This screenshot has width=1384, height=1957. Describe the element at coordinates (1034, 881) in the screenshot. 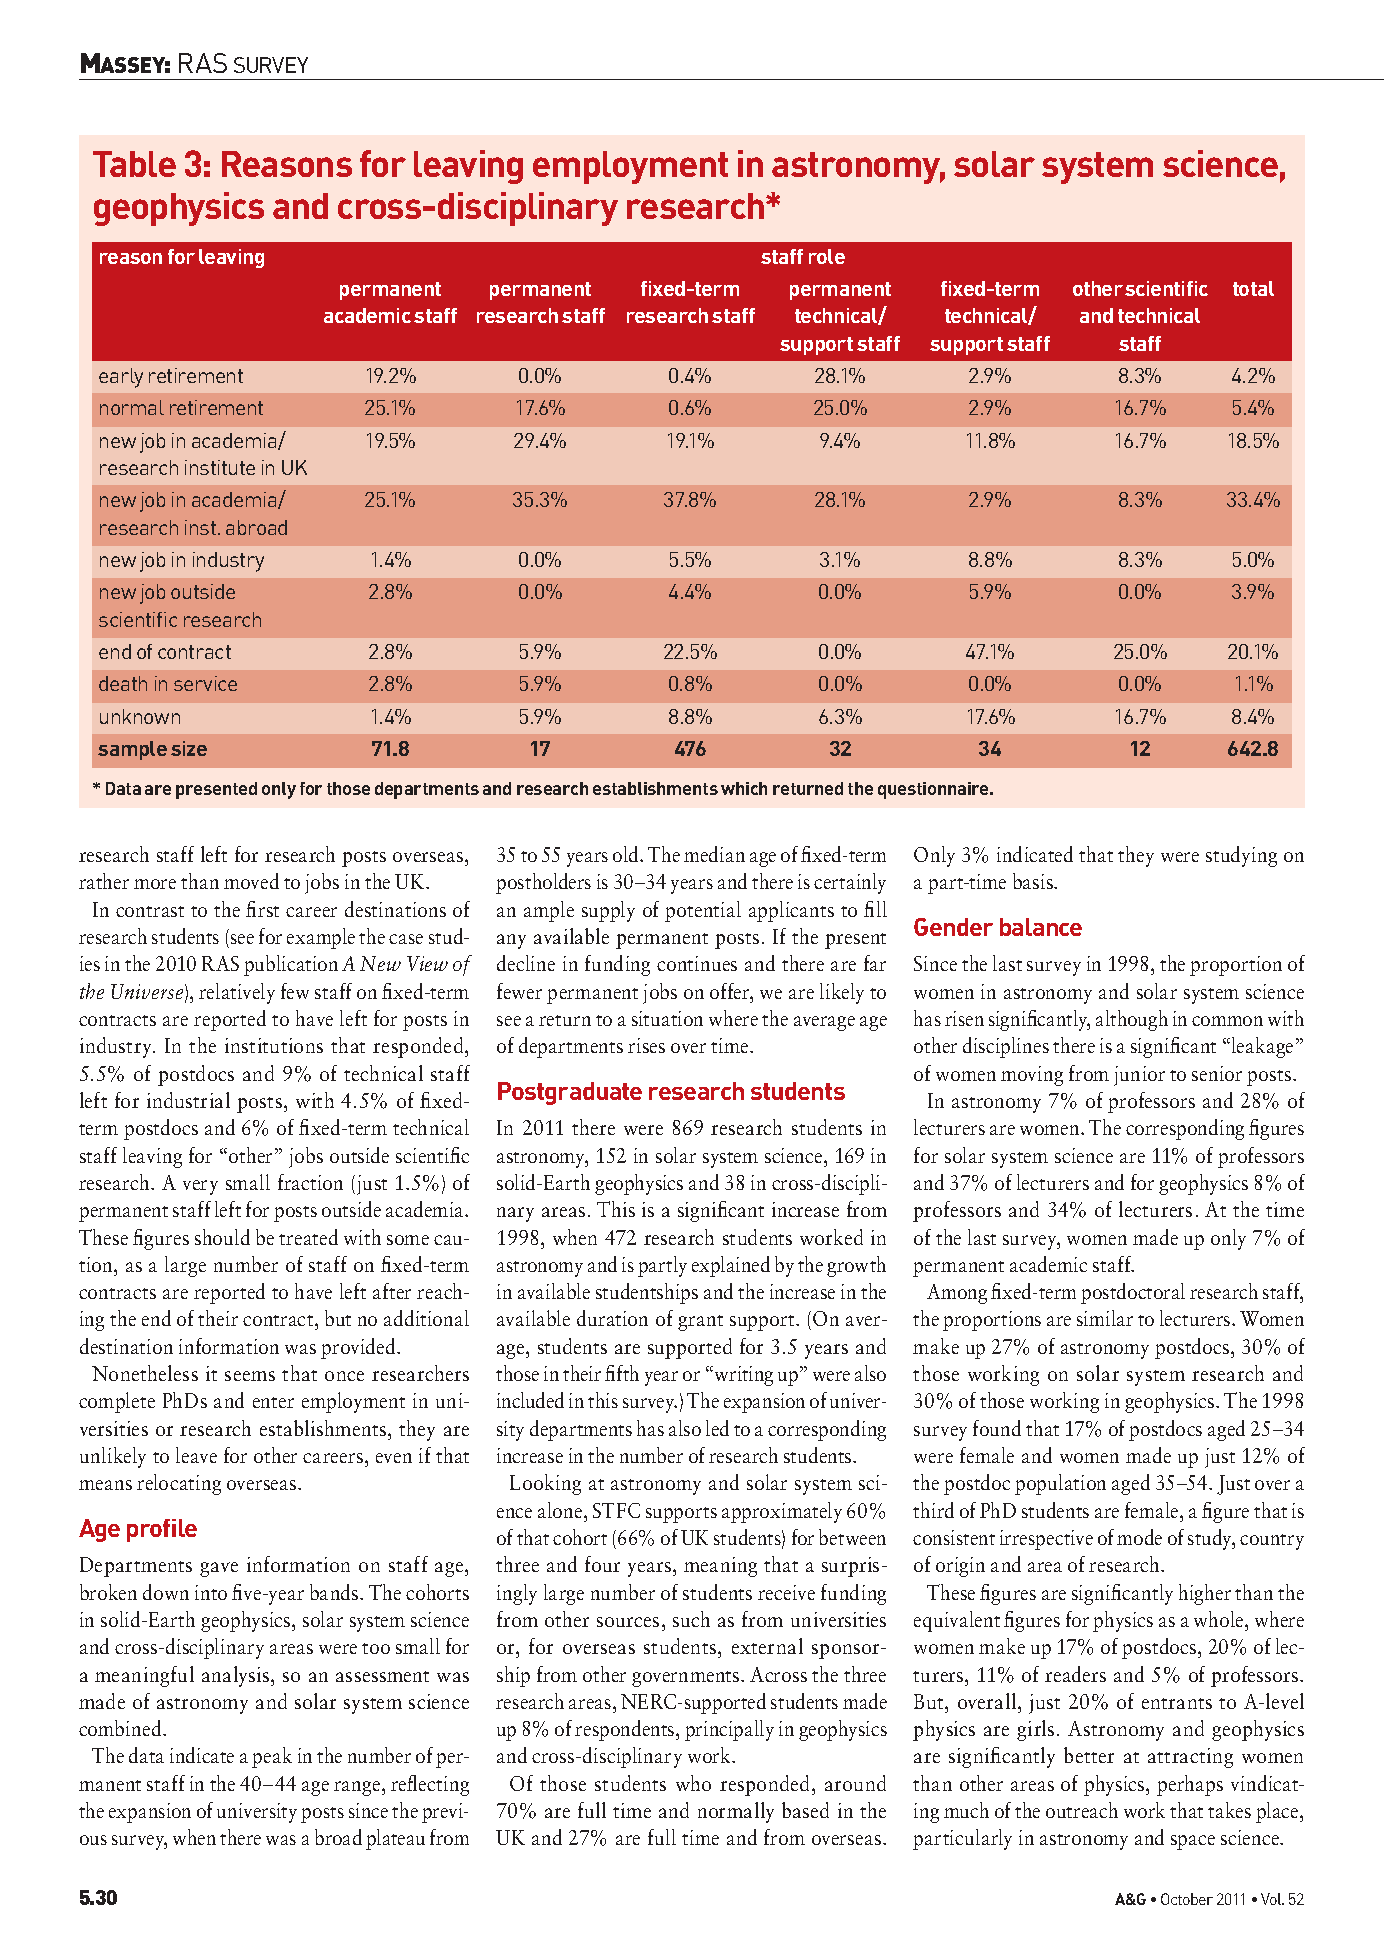

I see `basis` at that location.
